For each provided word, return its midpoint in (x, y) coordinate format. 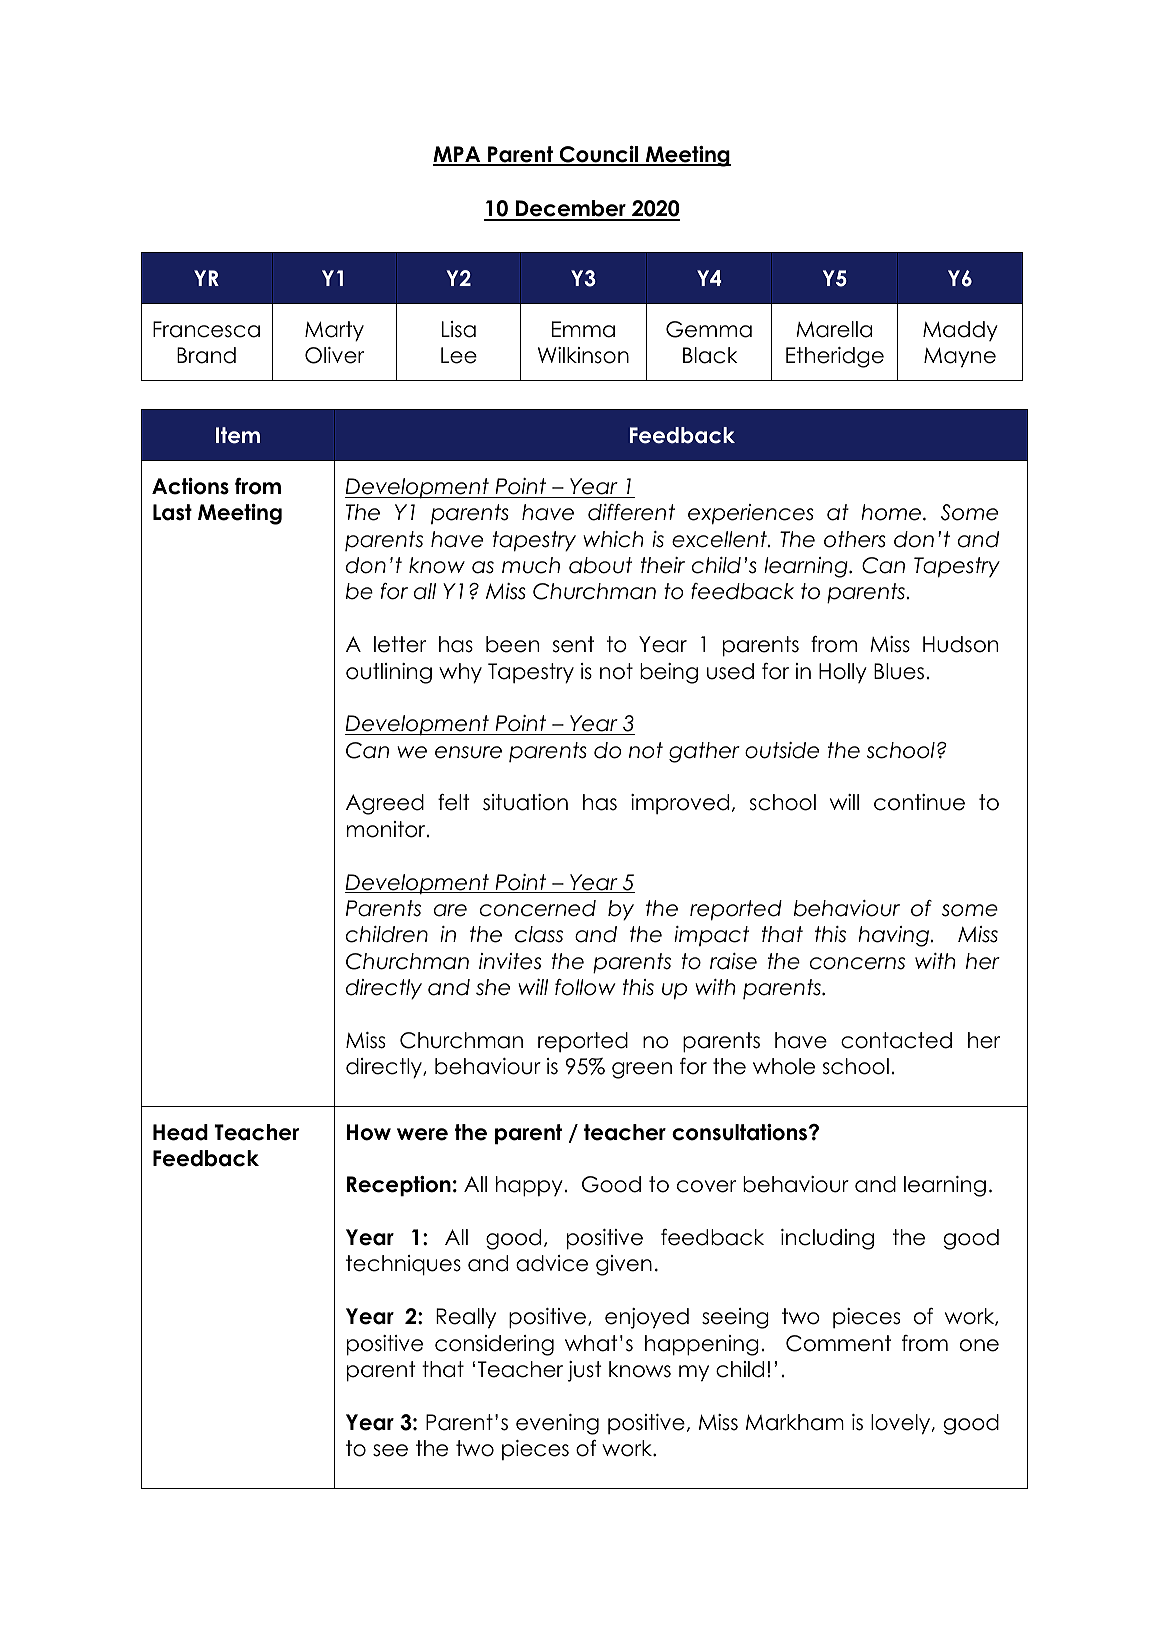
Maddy (960, 331)
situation (525, 802)
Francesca (206, 329)
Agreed (385, 804)
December (571, 210)
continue (919, 802)
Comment (838, 1343)
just (585, 1371)
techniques (403, 1265)
